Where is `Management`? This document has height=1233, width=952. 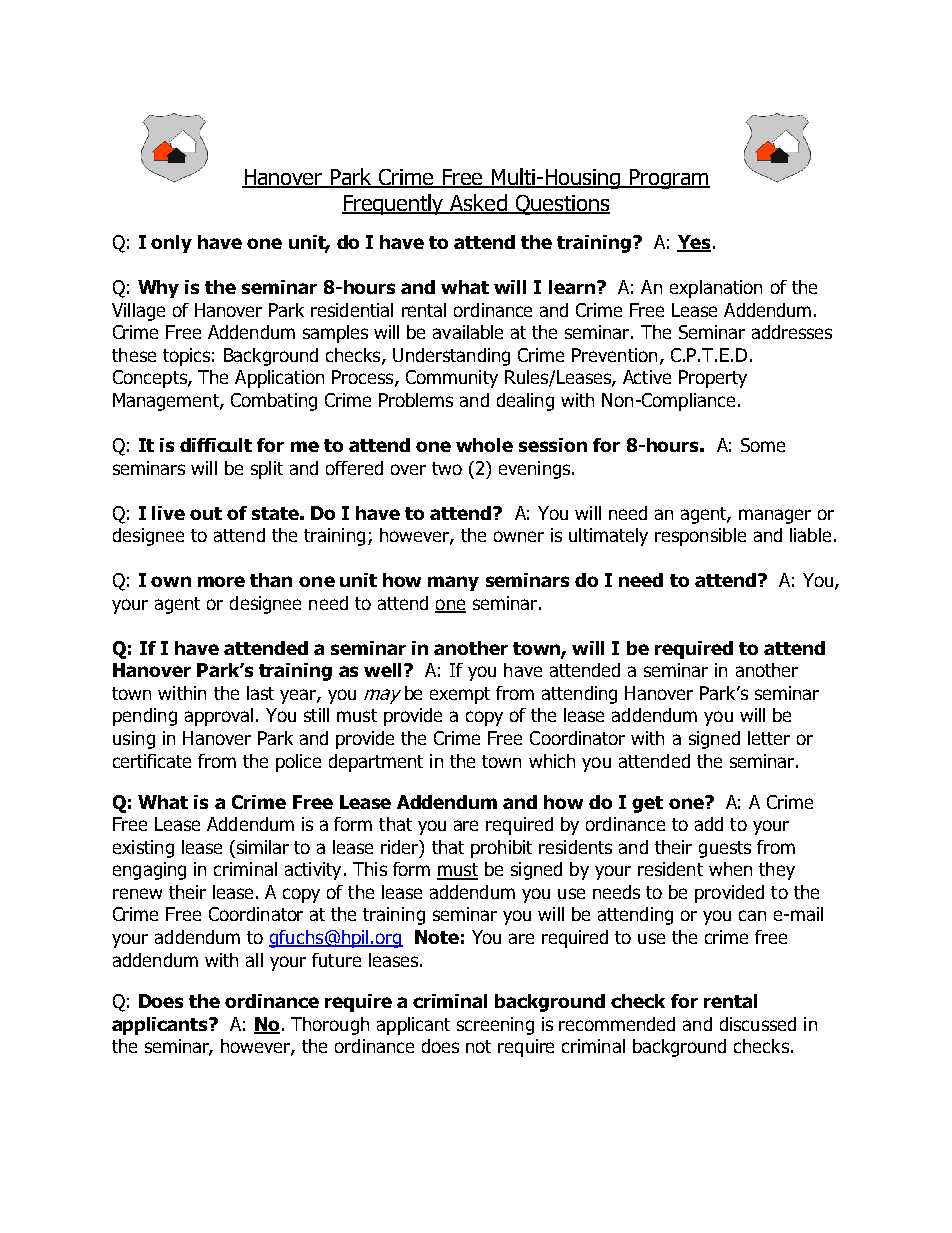 Management is located at coordinates (167, 402).
